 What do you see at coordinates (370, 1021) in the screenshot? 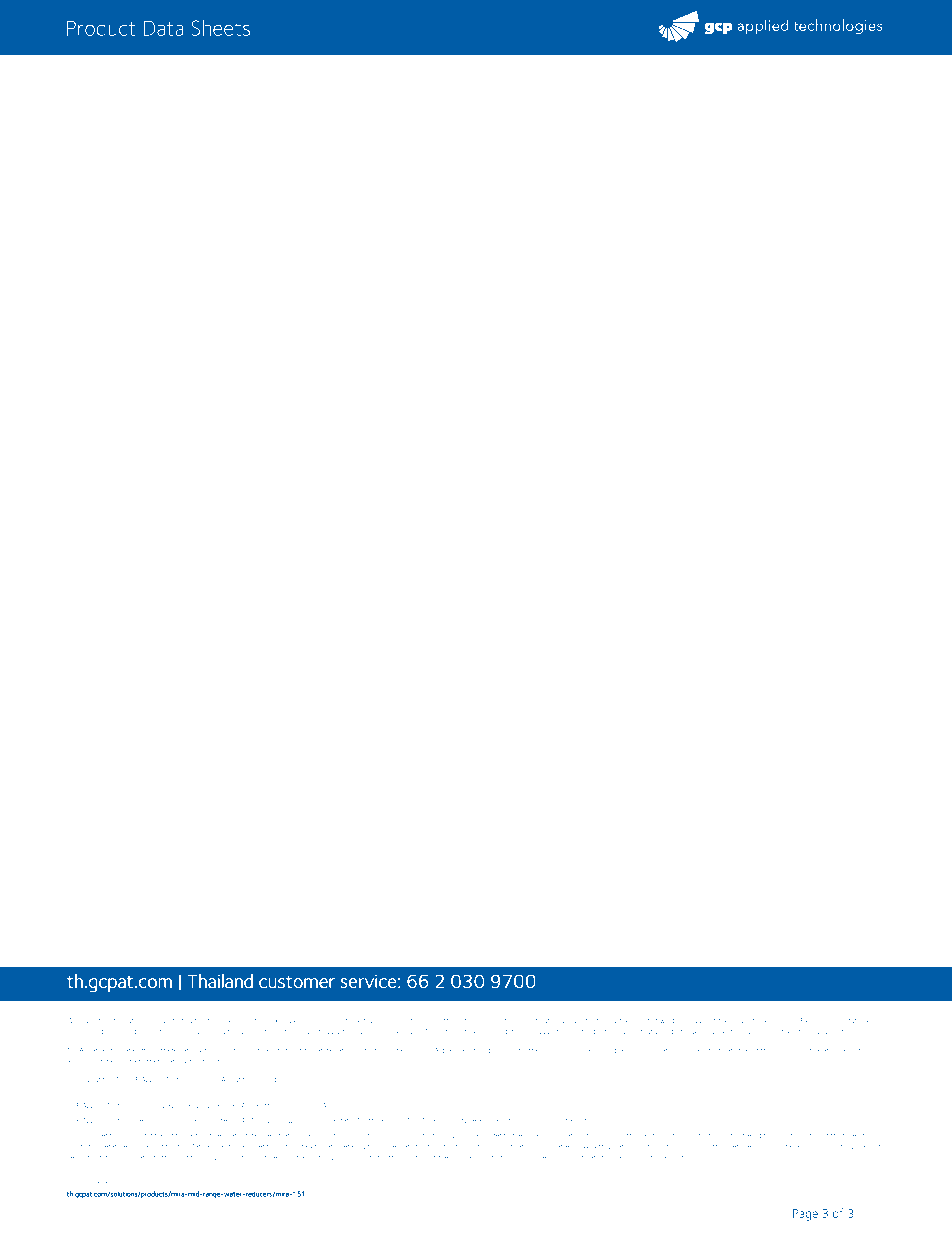
I see `true` at bounding box center [370, 1021].
